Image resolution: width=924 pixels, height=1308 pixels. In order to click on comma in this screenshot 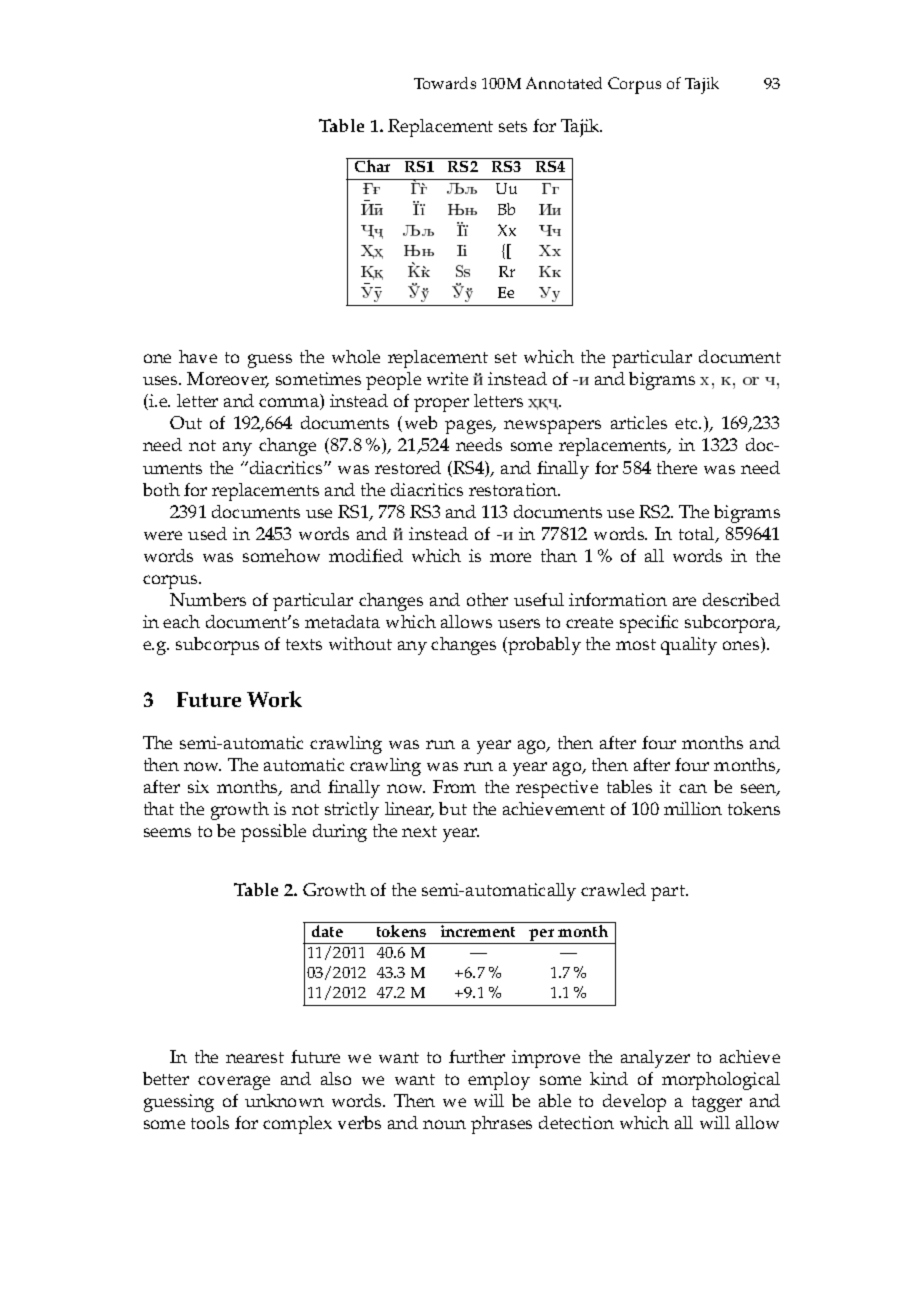, I will do `click(290, 404)`.
